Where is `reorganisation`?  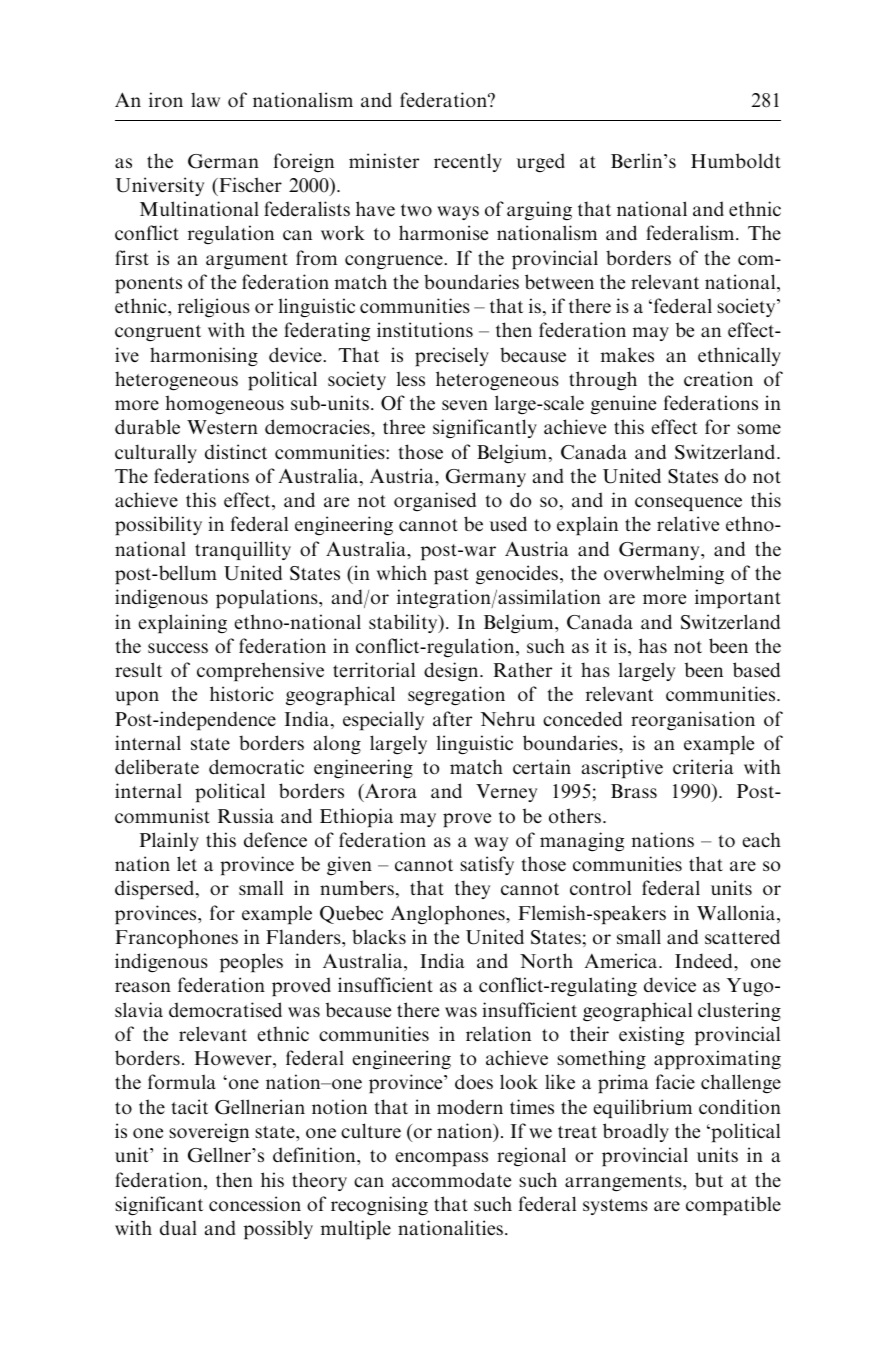
reorganisation is located at coordinates (693, 720).
